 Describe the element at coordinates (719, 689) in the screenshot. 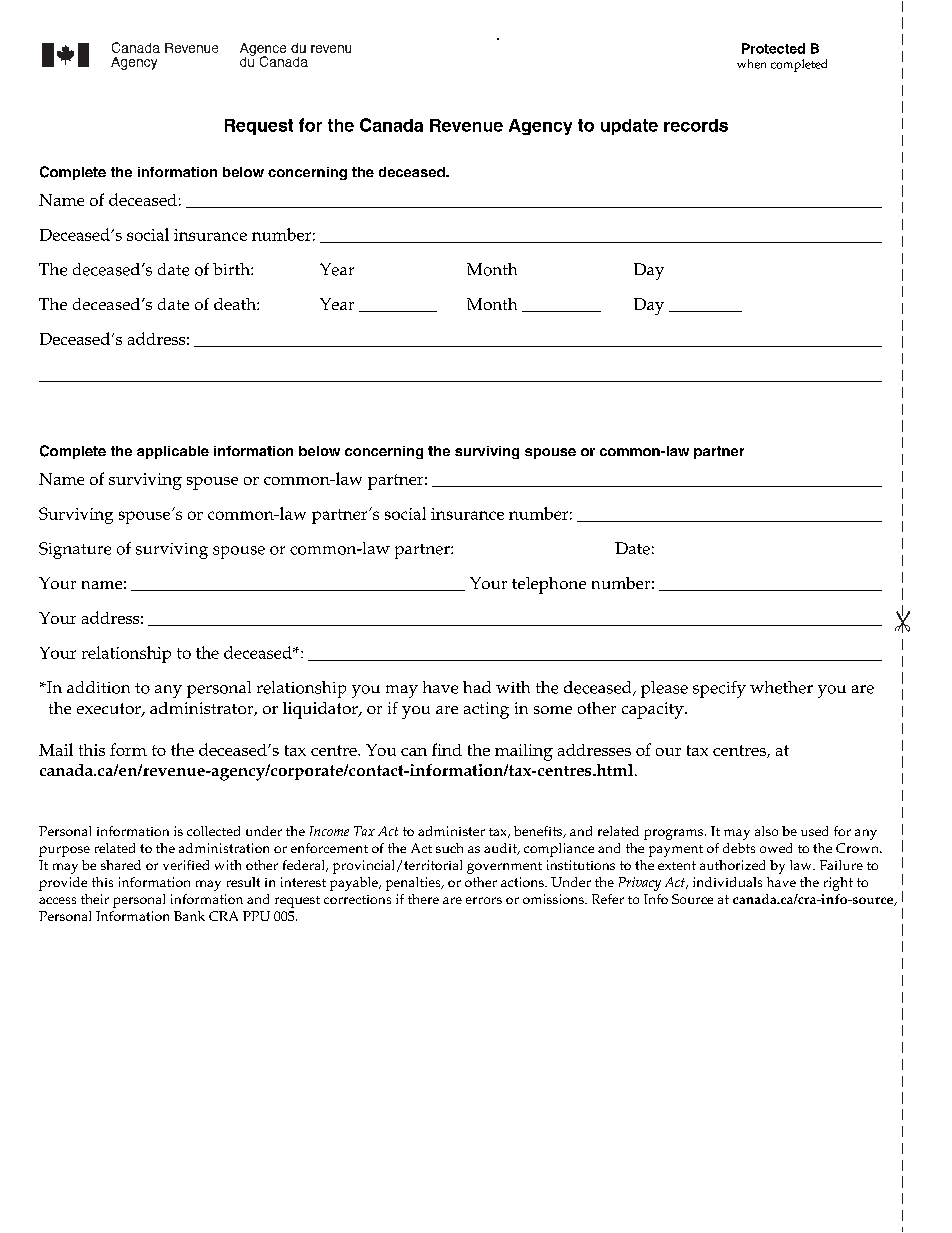

I see `specify` at that location.
